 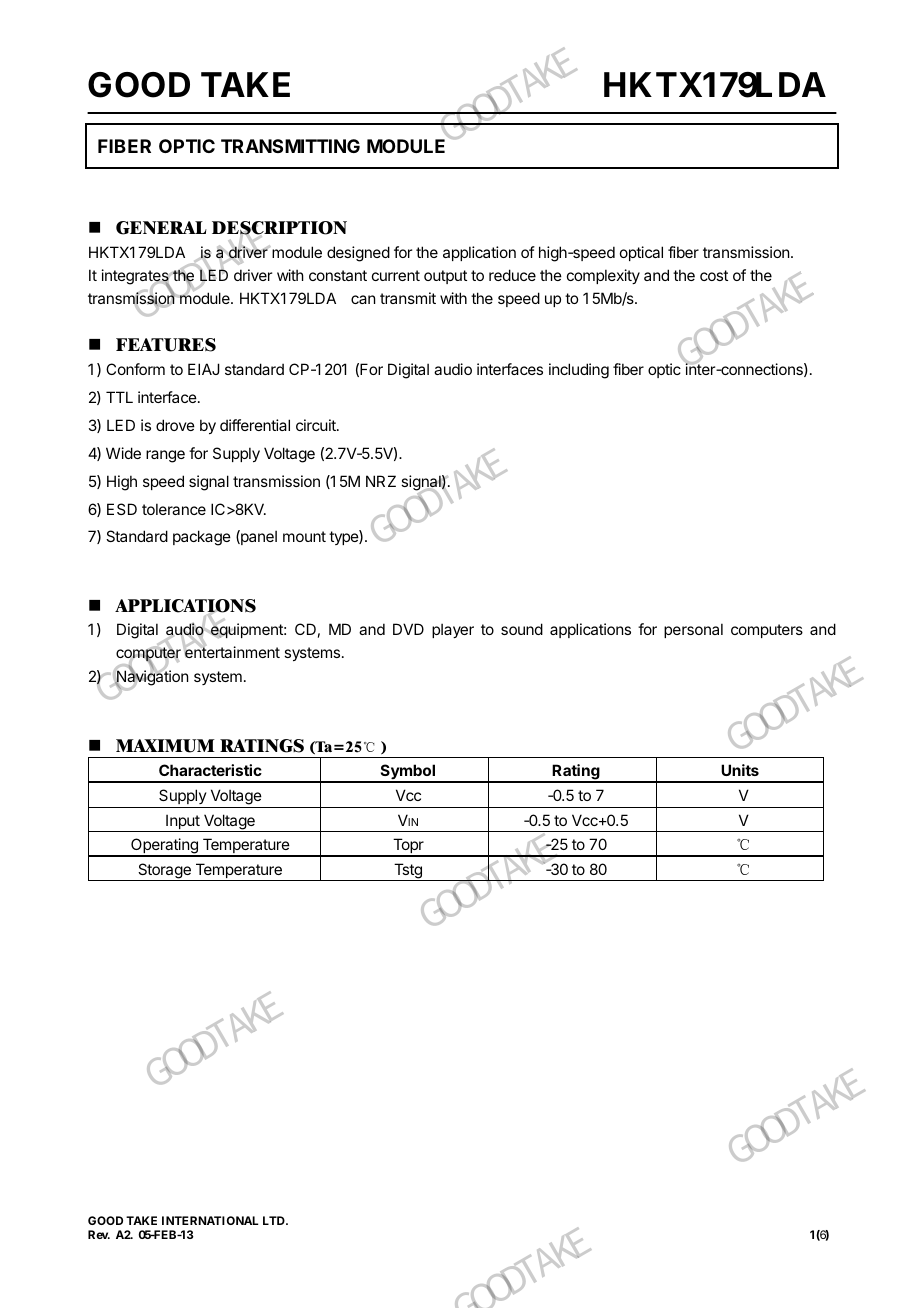 I want to click on Storage, so click(x=164, y=872).
